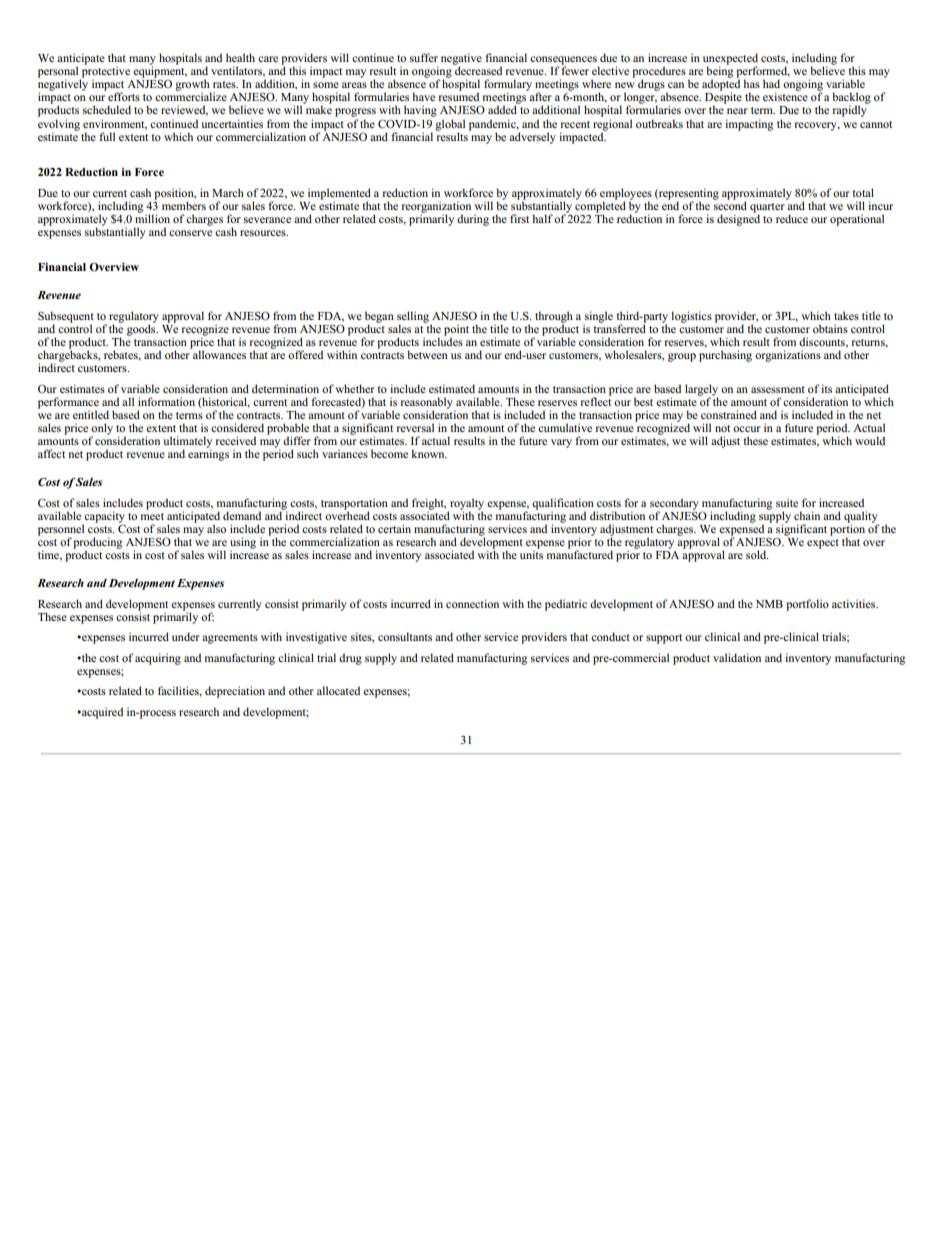 The height and width of the image is (1233, 952). I want to click on sold, so click(757, 554).
